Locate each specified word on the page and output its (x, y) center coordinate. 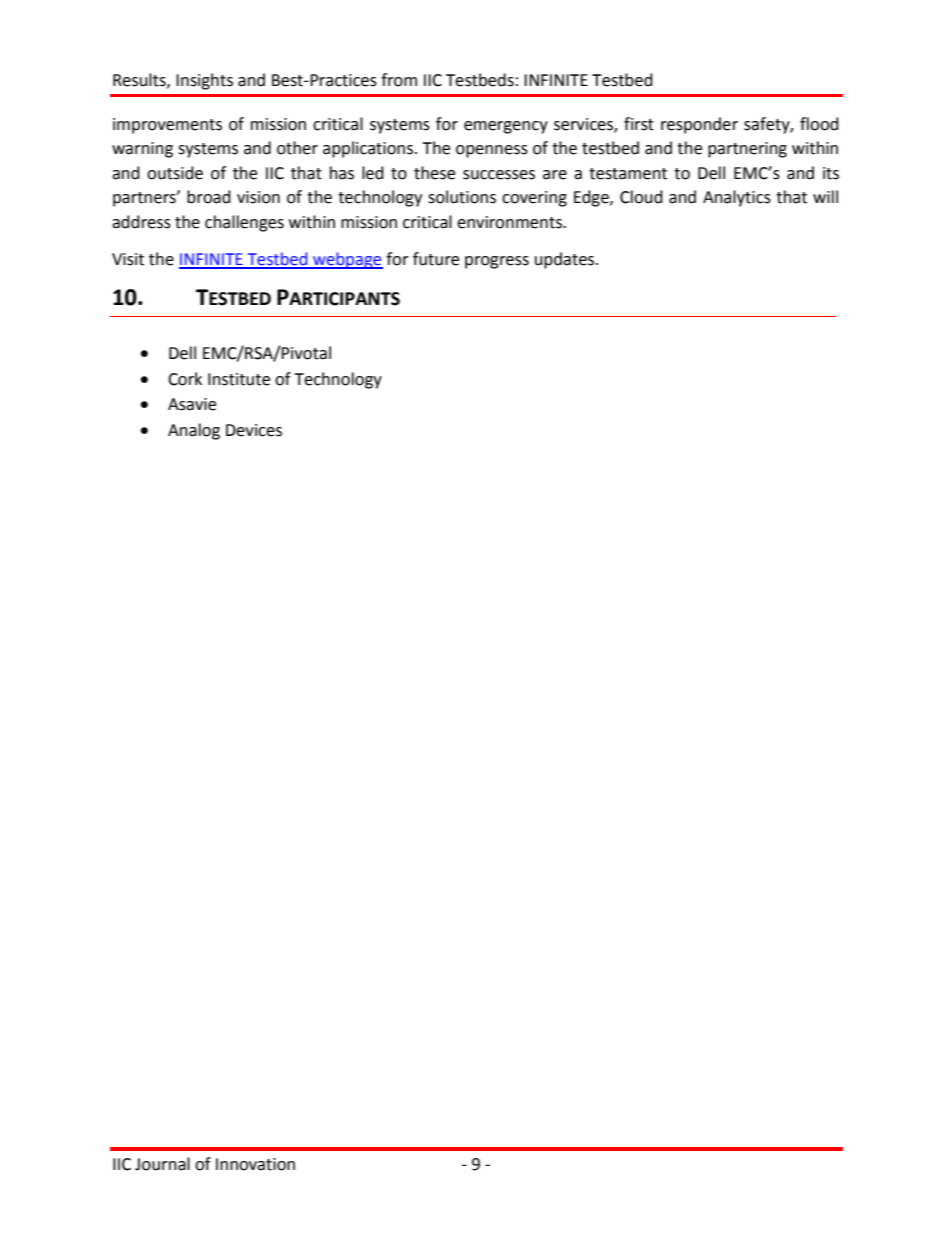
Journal (162, 1164)
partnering (747, 150)
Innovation (255, 1164)
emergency (506, 127)
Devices (254, 430)
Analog (194, 431)
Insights (204, 81)
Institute (239, 379)
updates (566, 260)
